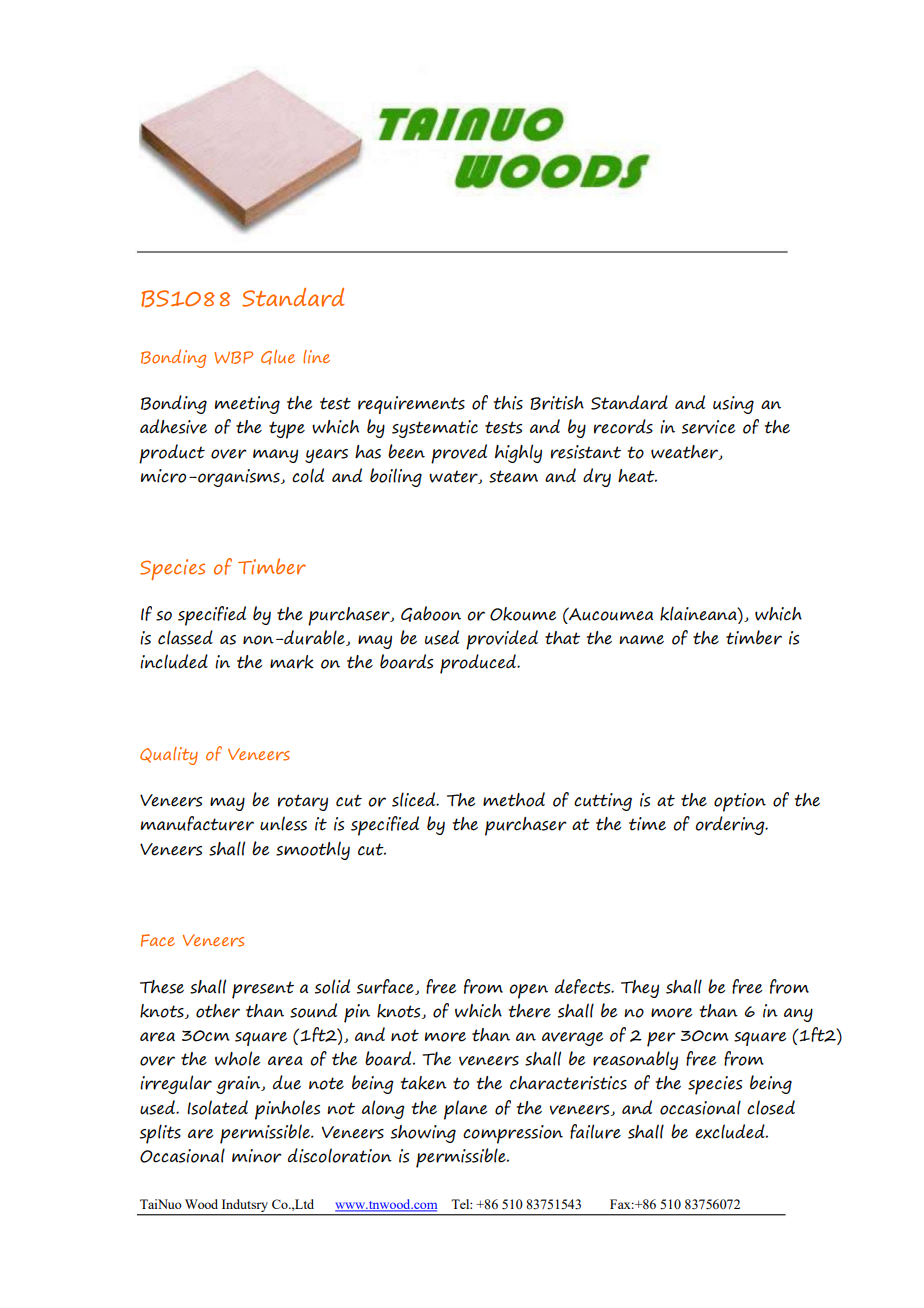 The width and height of the document is (924, 1308). What do you see at coordinates (733, 405) in the document?
I see `using` at bounding box center [733, 405].
